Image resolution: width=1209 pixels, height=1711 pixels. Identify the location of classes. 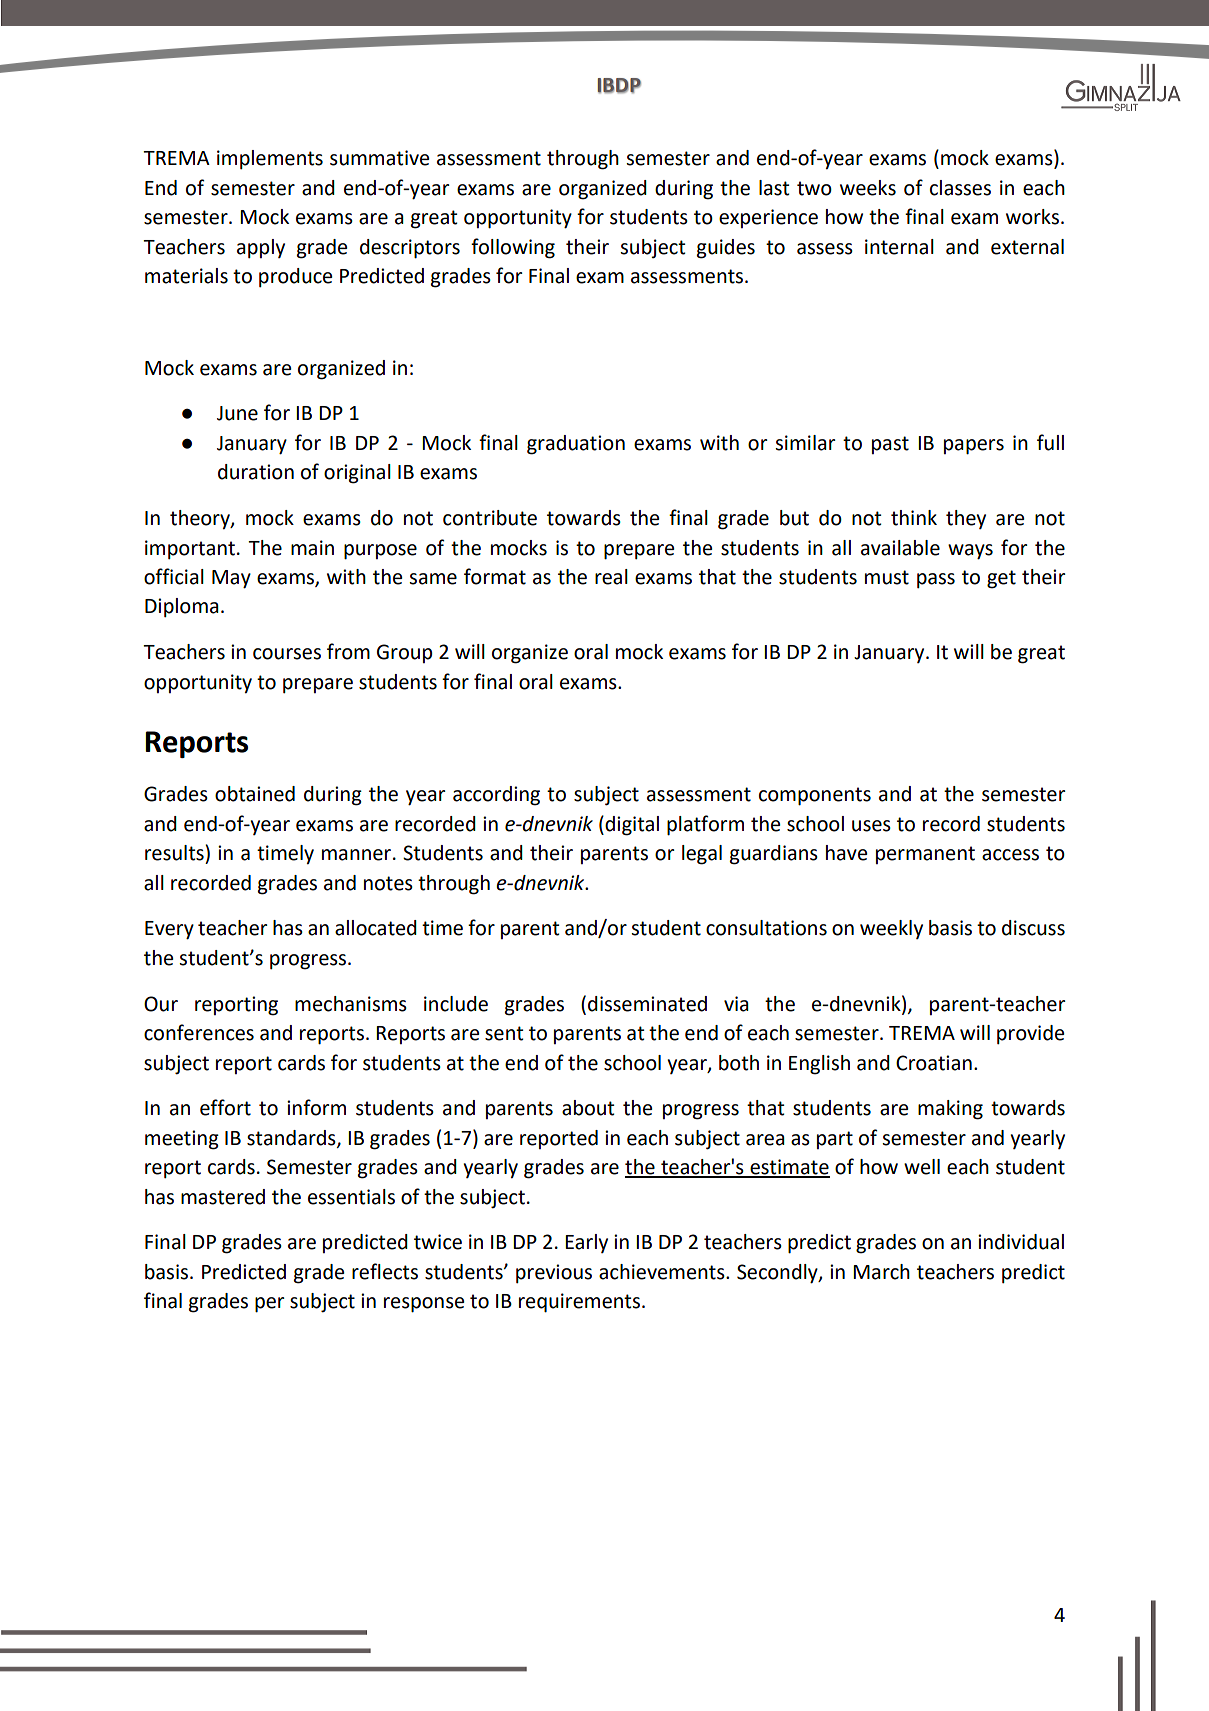
(960, 188).
